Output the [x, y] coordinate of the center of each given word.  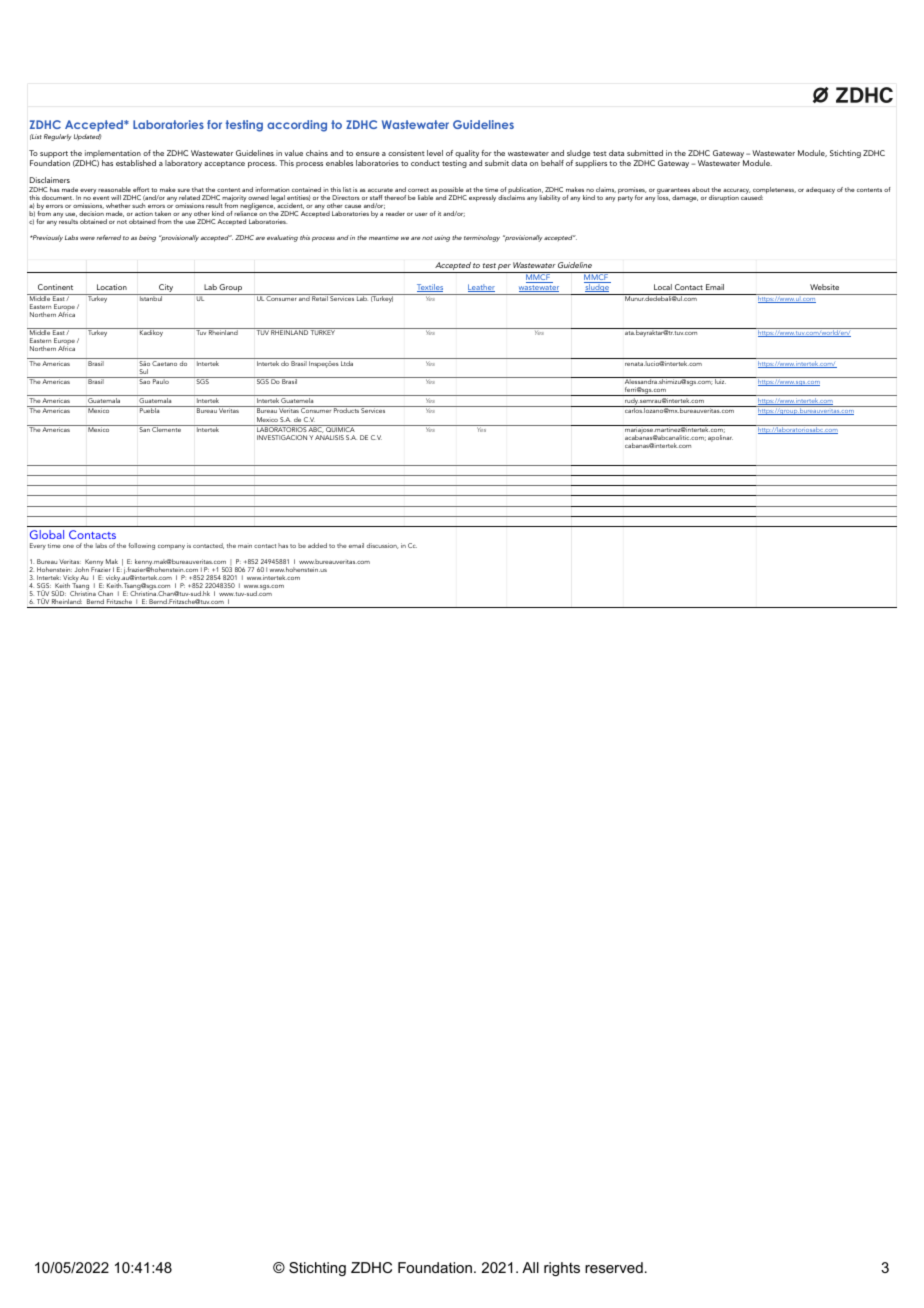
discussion [383, 546]
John [82, 569]
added [317, 545]
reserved [614, 1267]
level [435, 153]
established [136, 163]
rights [562, 1269]
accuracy [737, 192]
